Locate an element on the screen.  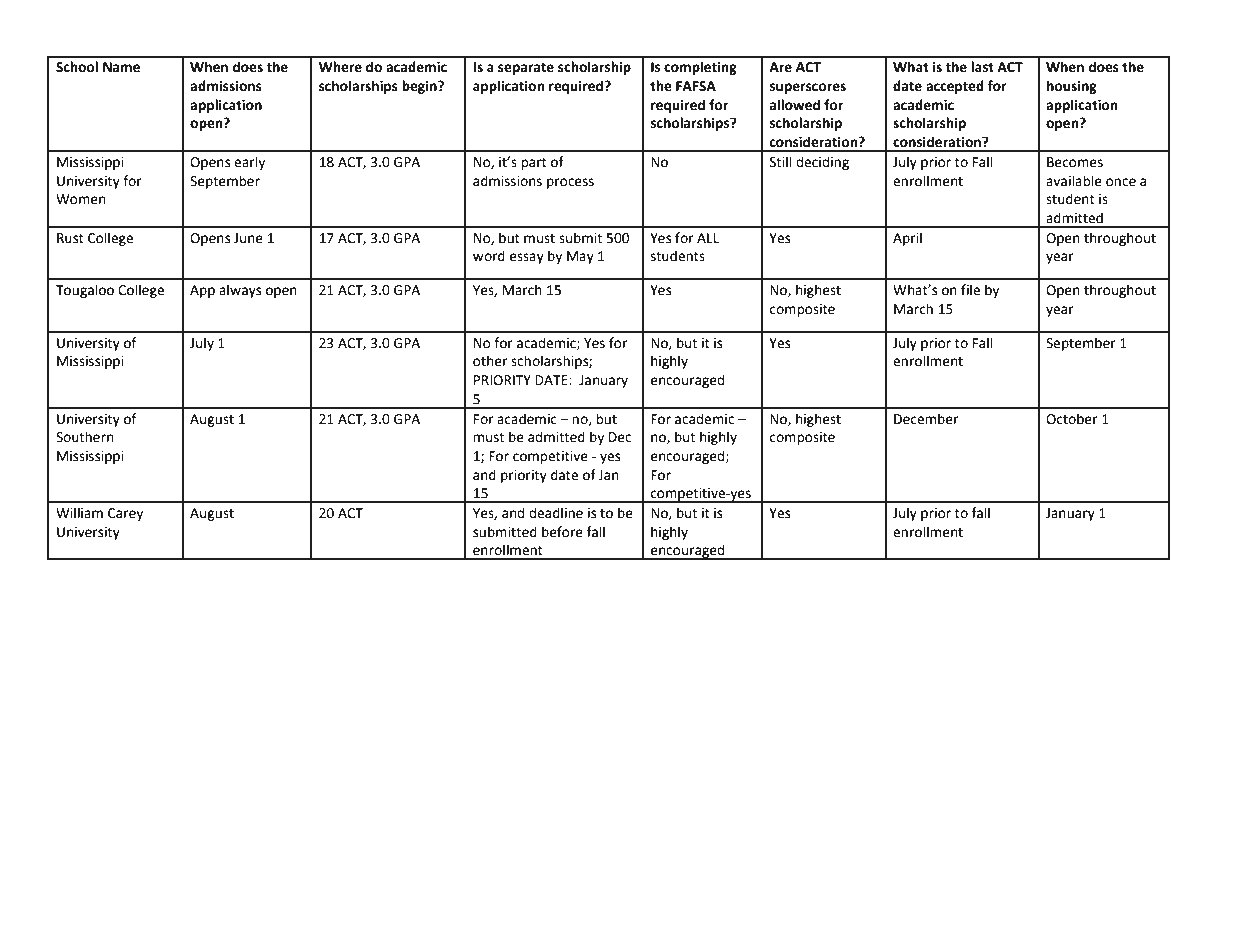
always is located at coordinates (240, 291).
